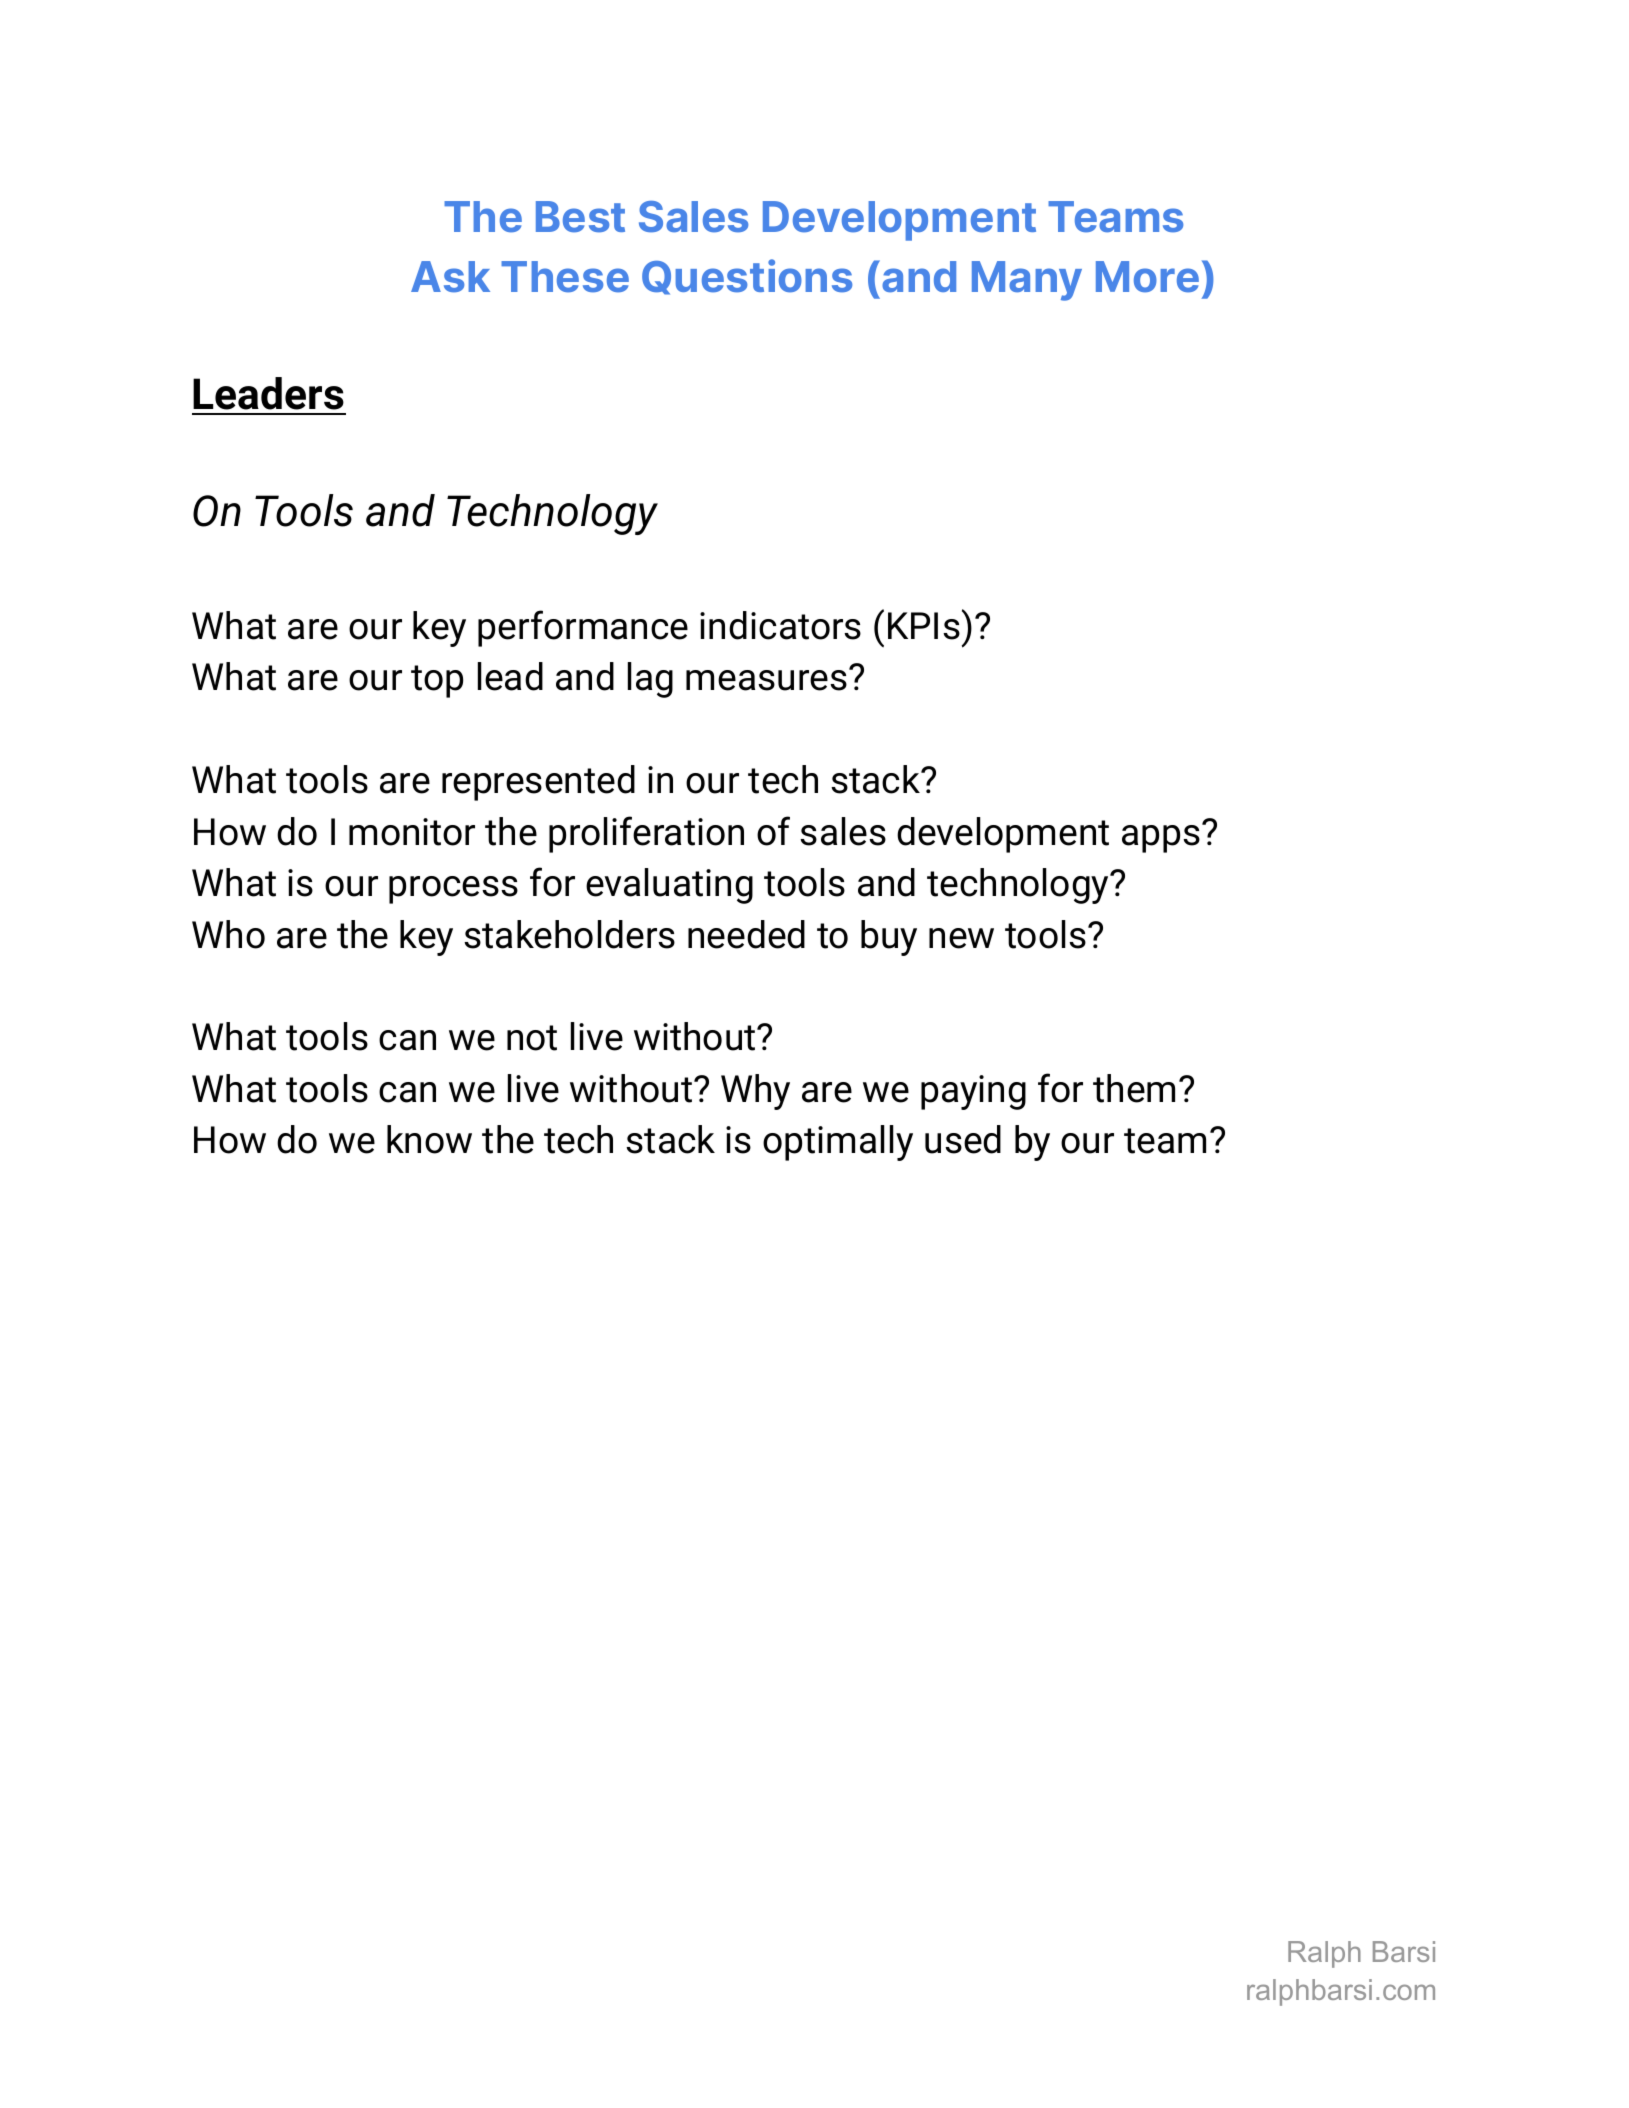  What do you see at coordinates (1027, 281) in the screenshot?
I see `Many` at bounding box center [1027, 281].
